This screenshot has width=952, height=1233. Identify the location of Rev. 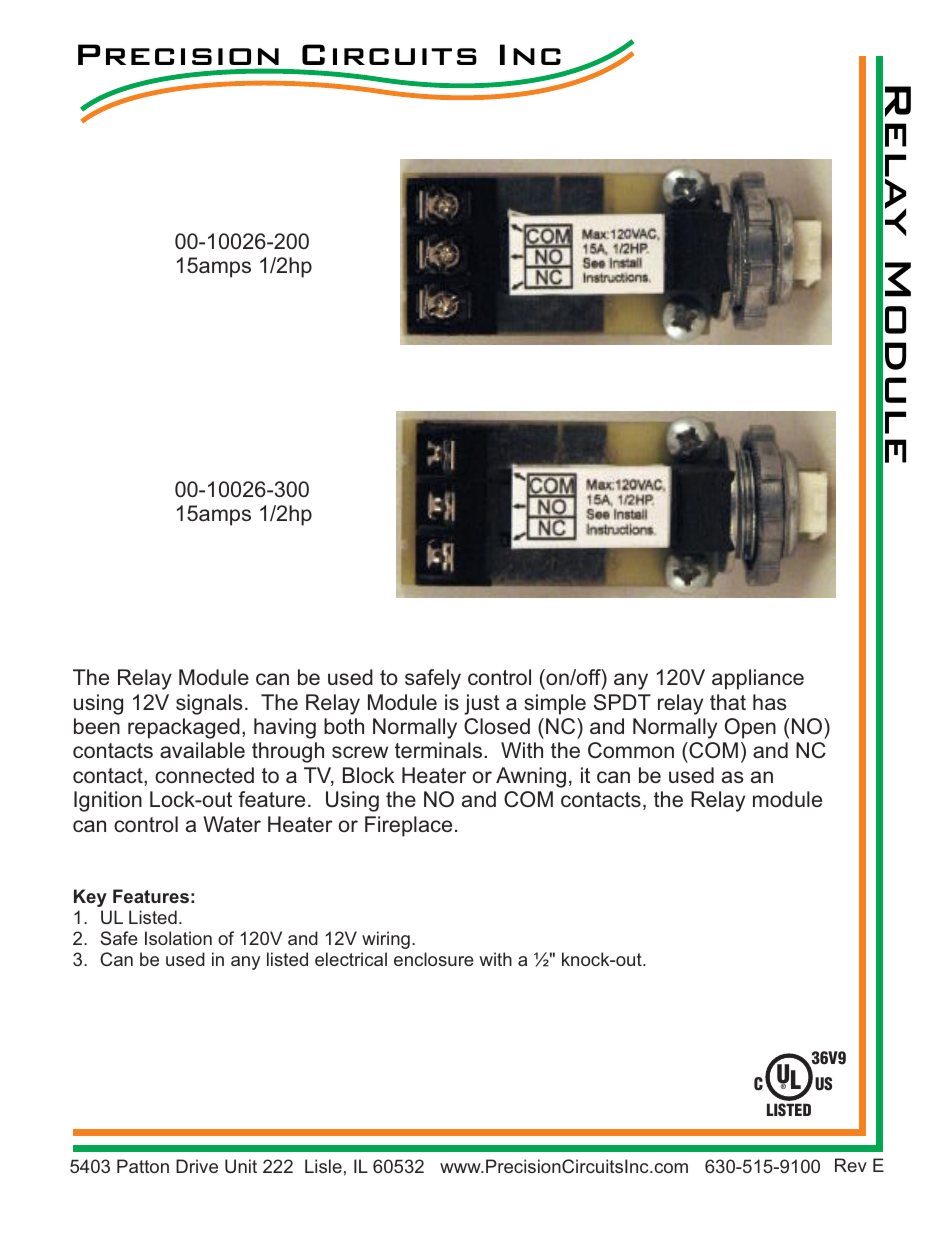
(851, 1165).
